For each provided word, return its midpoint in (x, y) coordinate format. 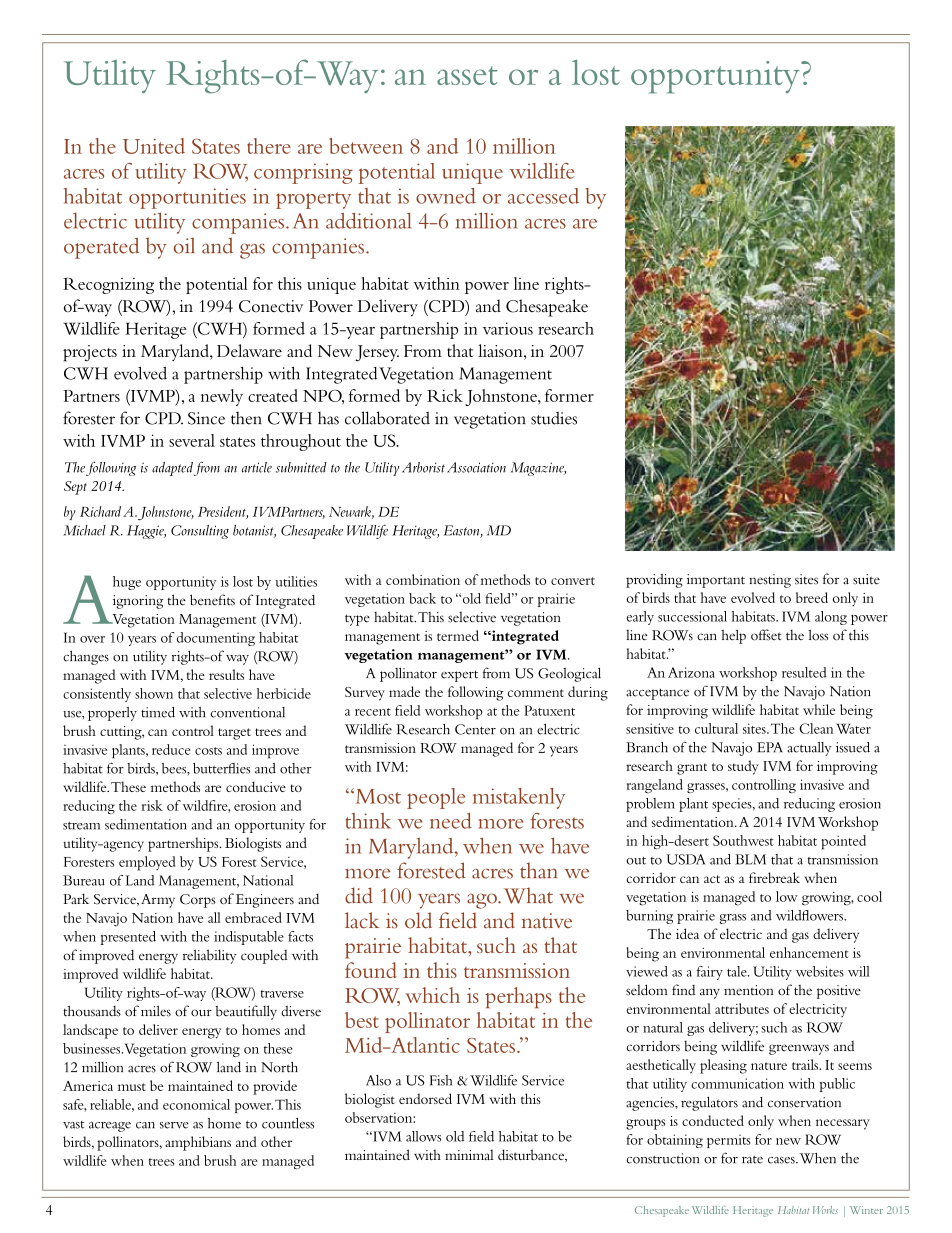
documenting (216, 639)
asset (467, 76)
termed (458, 635)
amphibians (198, 1143)
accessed (543, 196)
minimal (469, 1154)
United (154, 146)
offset (766, 635)
